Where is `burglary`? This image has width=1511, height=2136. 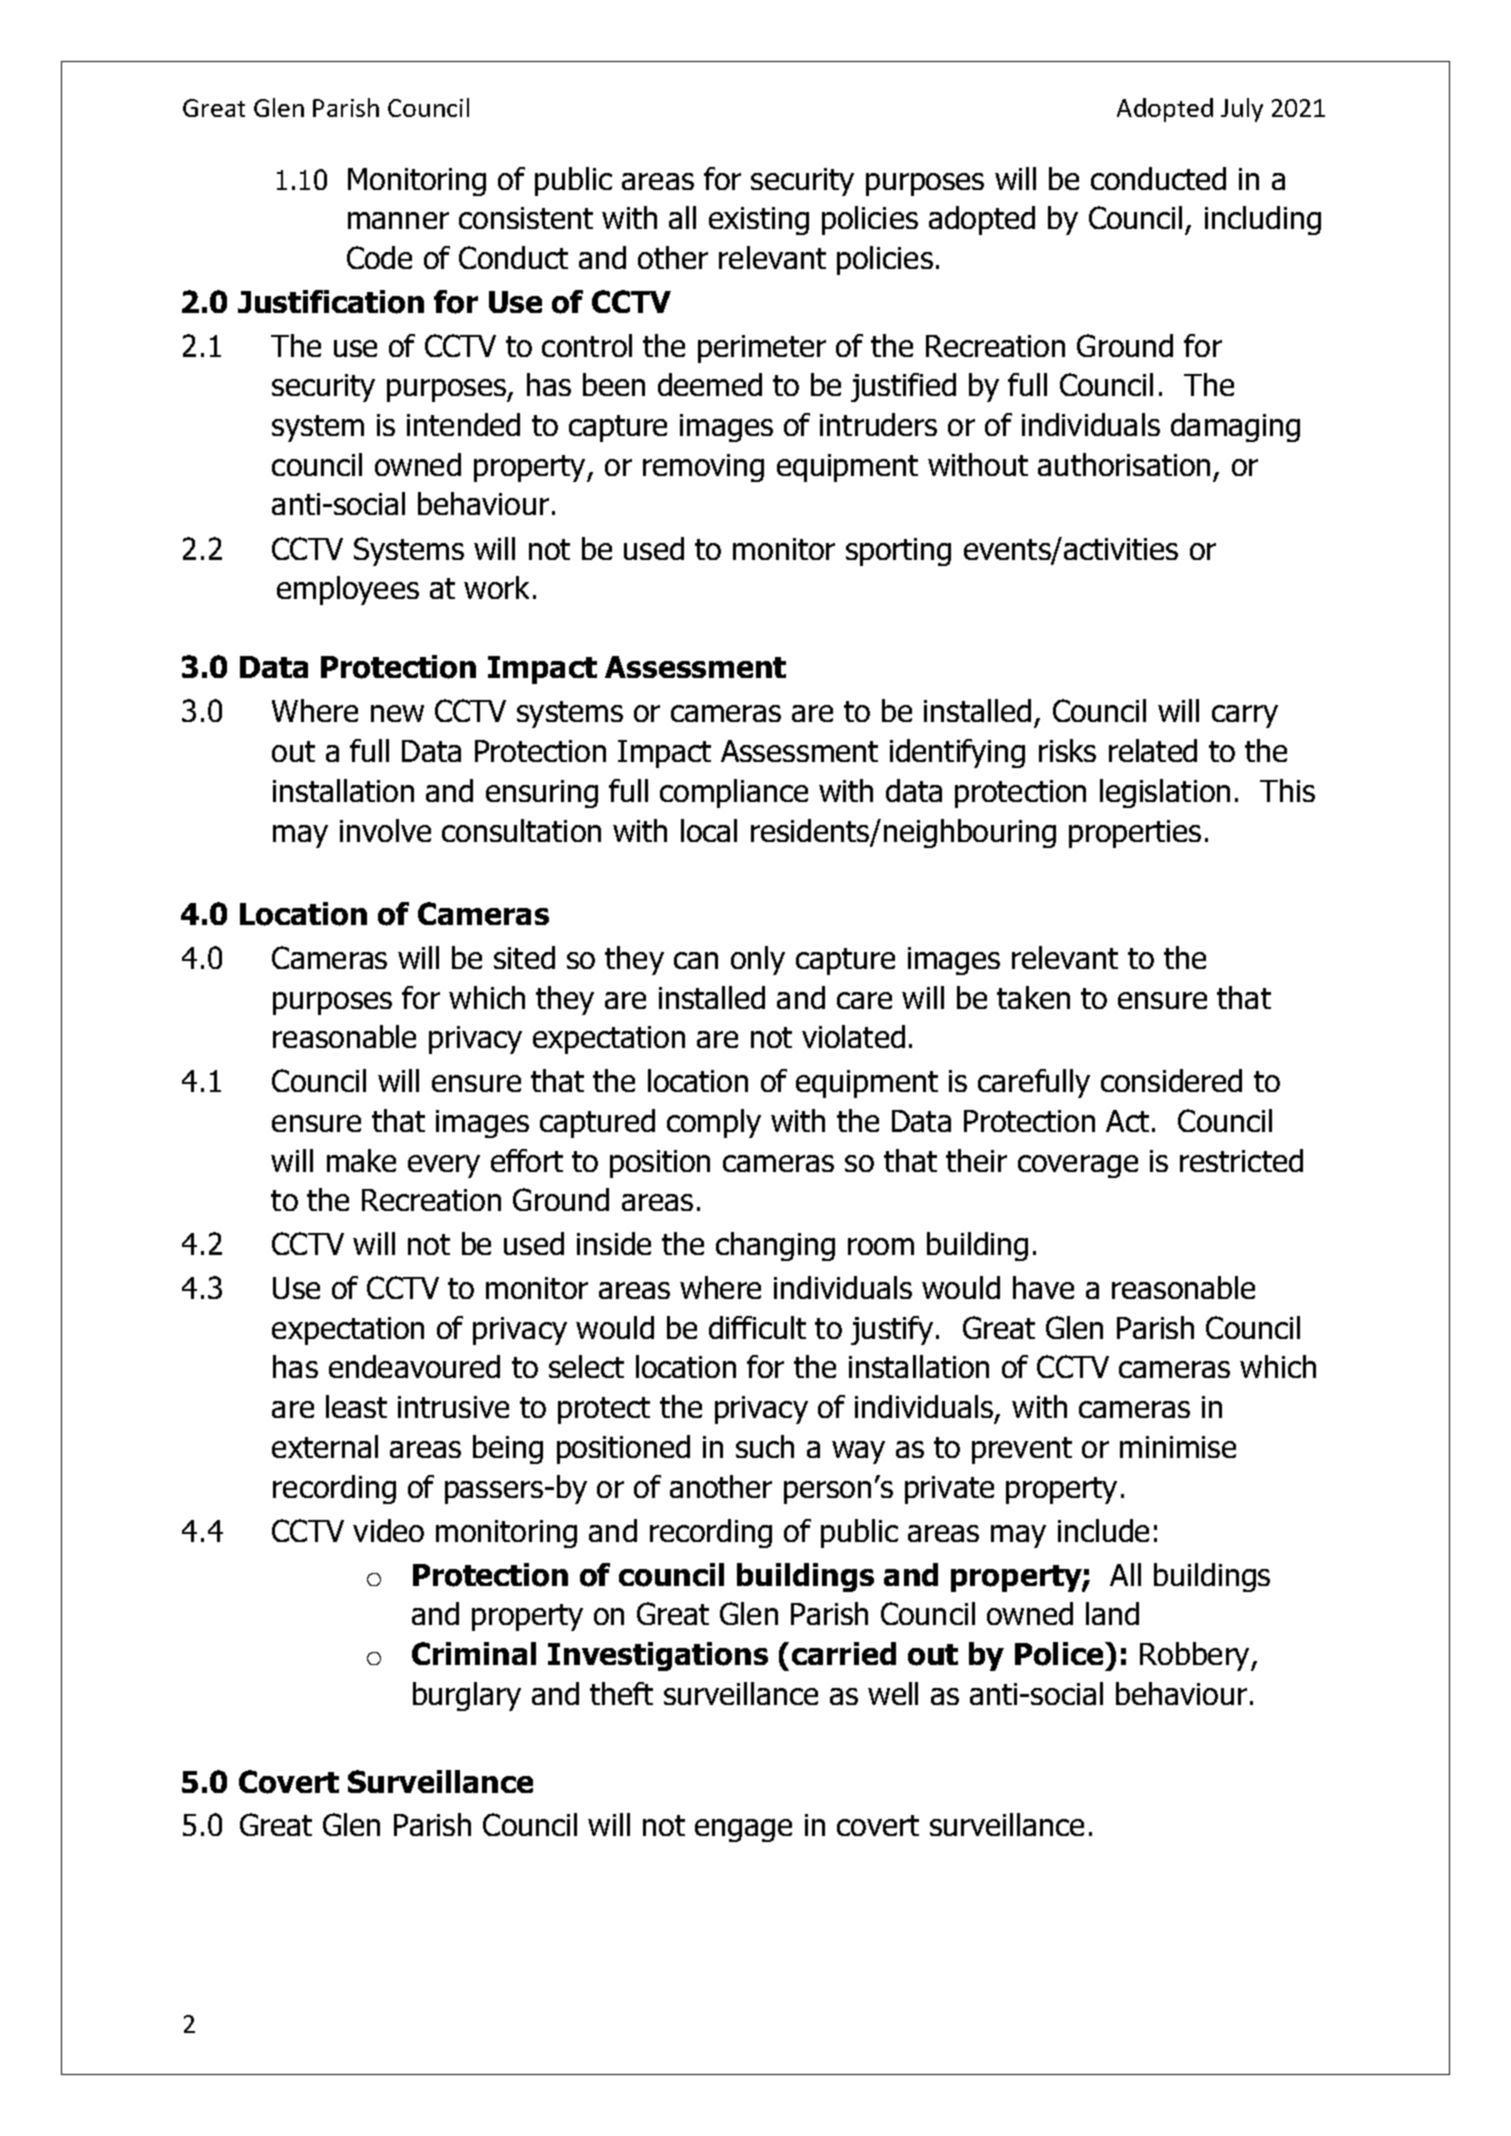 burglary is located at coordinates (467, 1696).
